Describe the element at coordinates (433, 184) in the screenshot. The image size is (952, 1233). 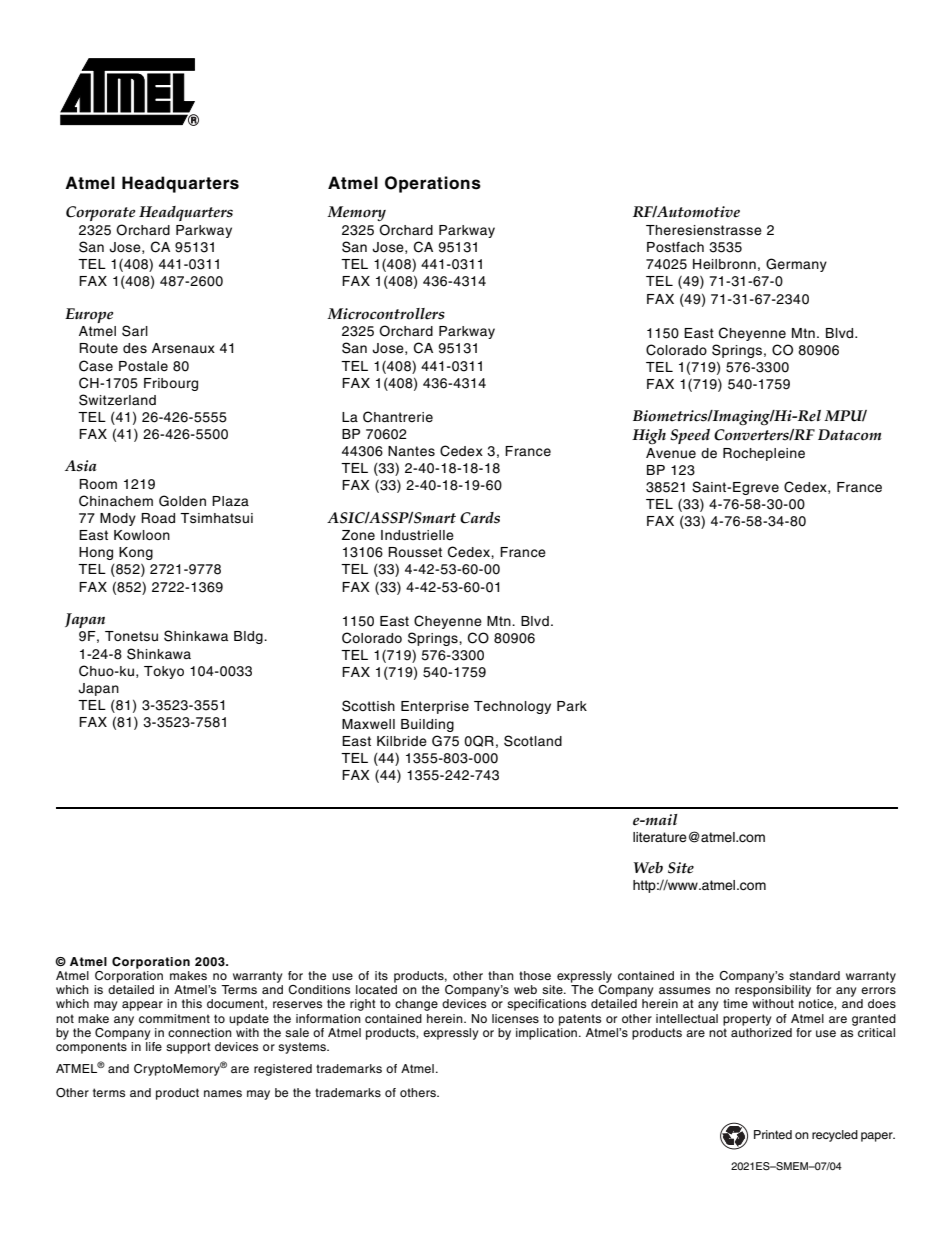
I see `Operations` at that location.
